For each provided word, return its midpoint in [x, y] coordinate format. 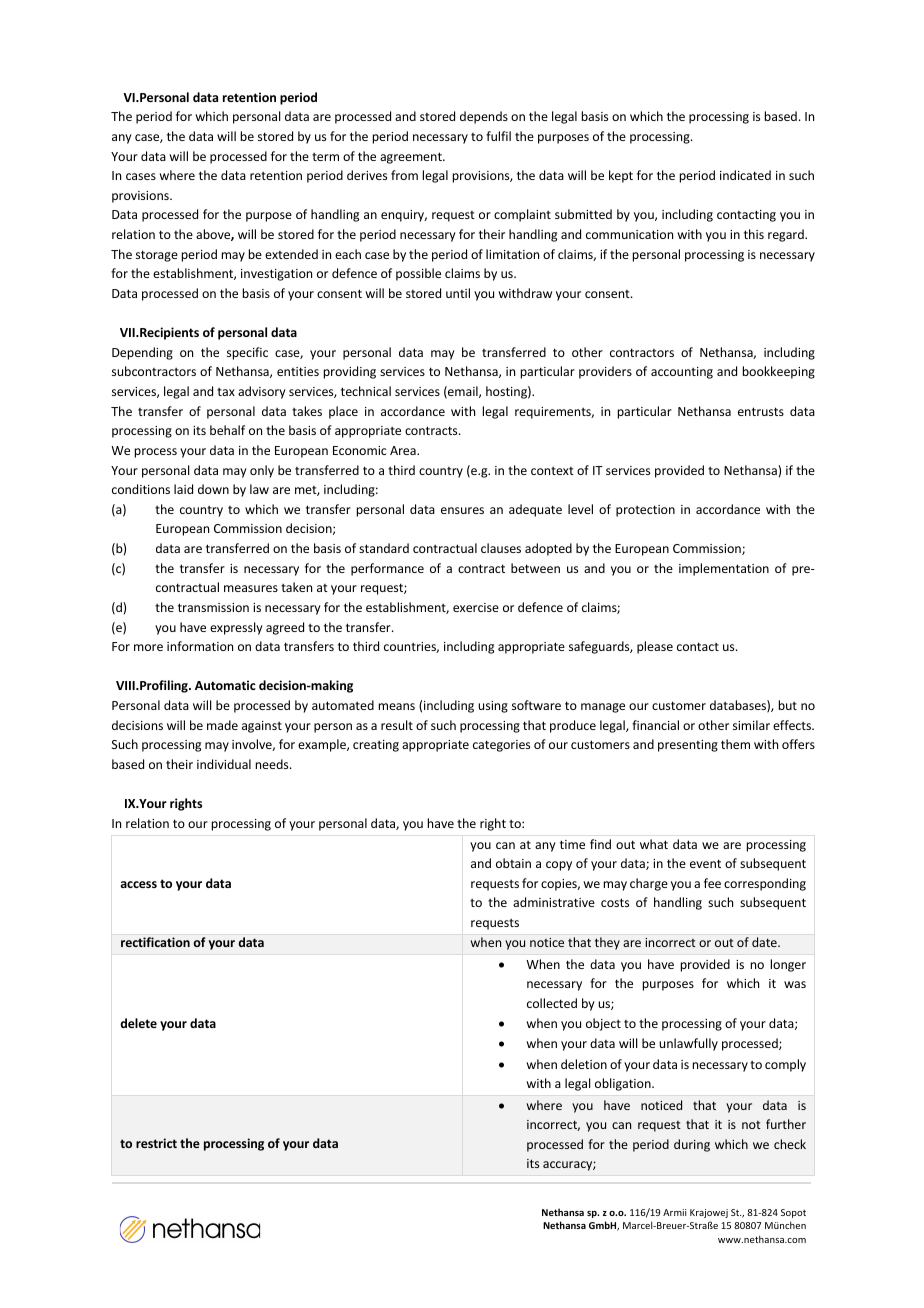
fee [712, 883]
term [325, 157]
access [138, 884]
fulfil [498, 136]
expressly [236, 628]
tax [226, 392]
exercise [476, 607]
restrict [156, 1143]
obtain [513, 863]
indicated [745, 175]
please [655, 647]
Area [404, 450]
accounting [682, 373]
